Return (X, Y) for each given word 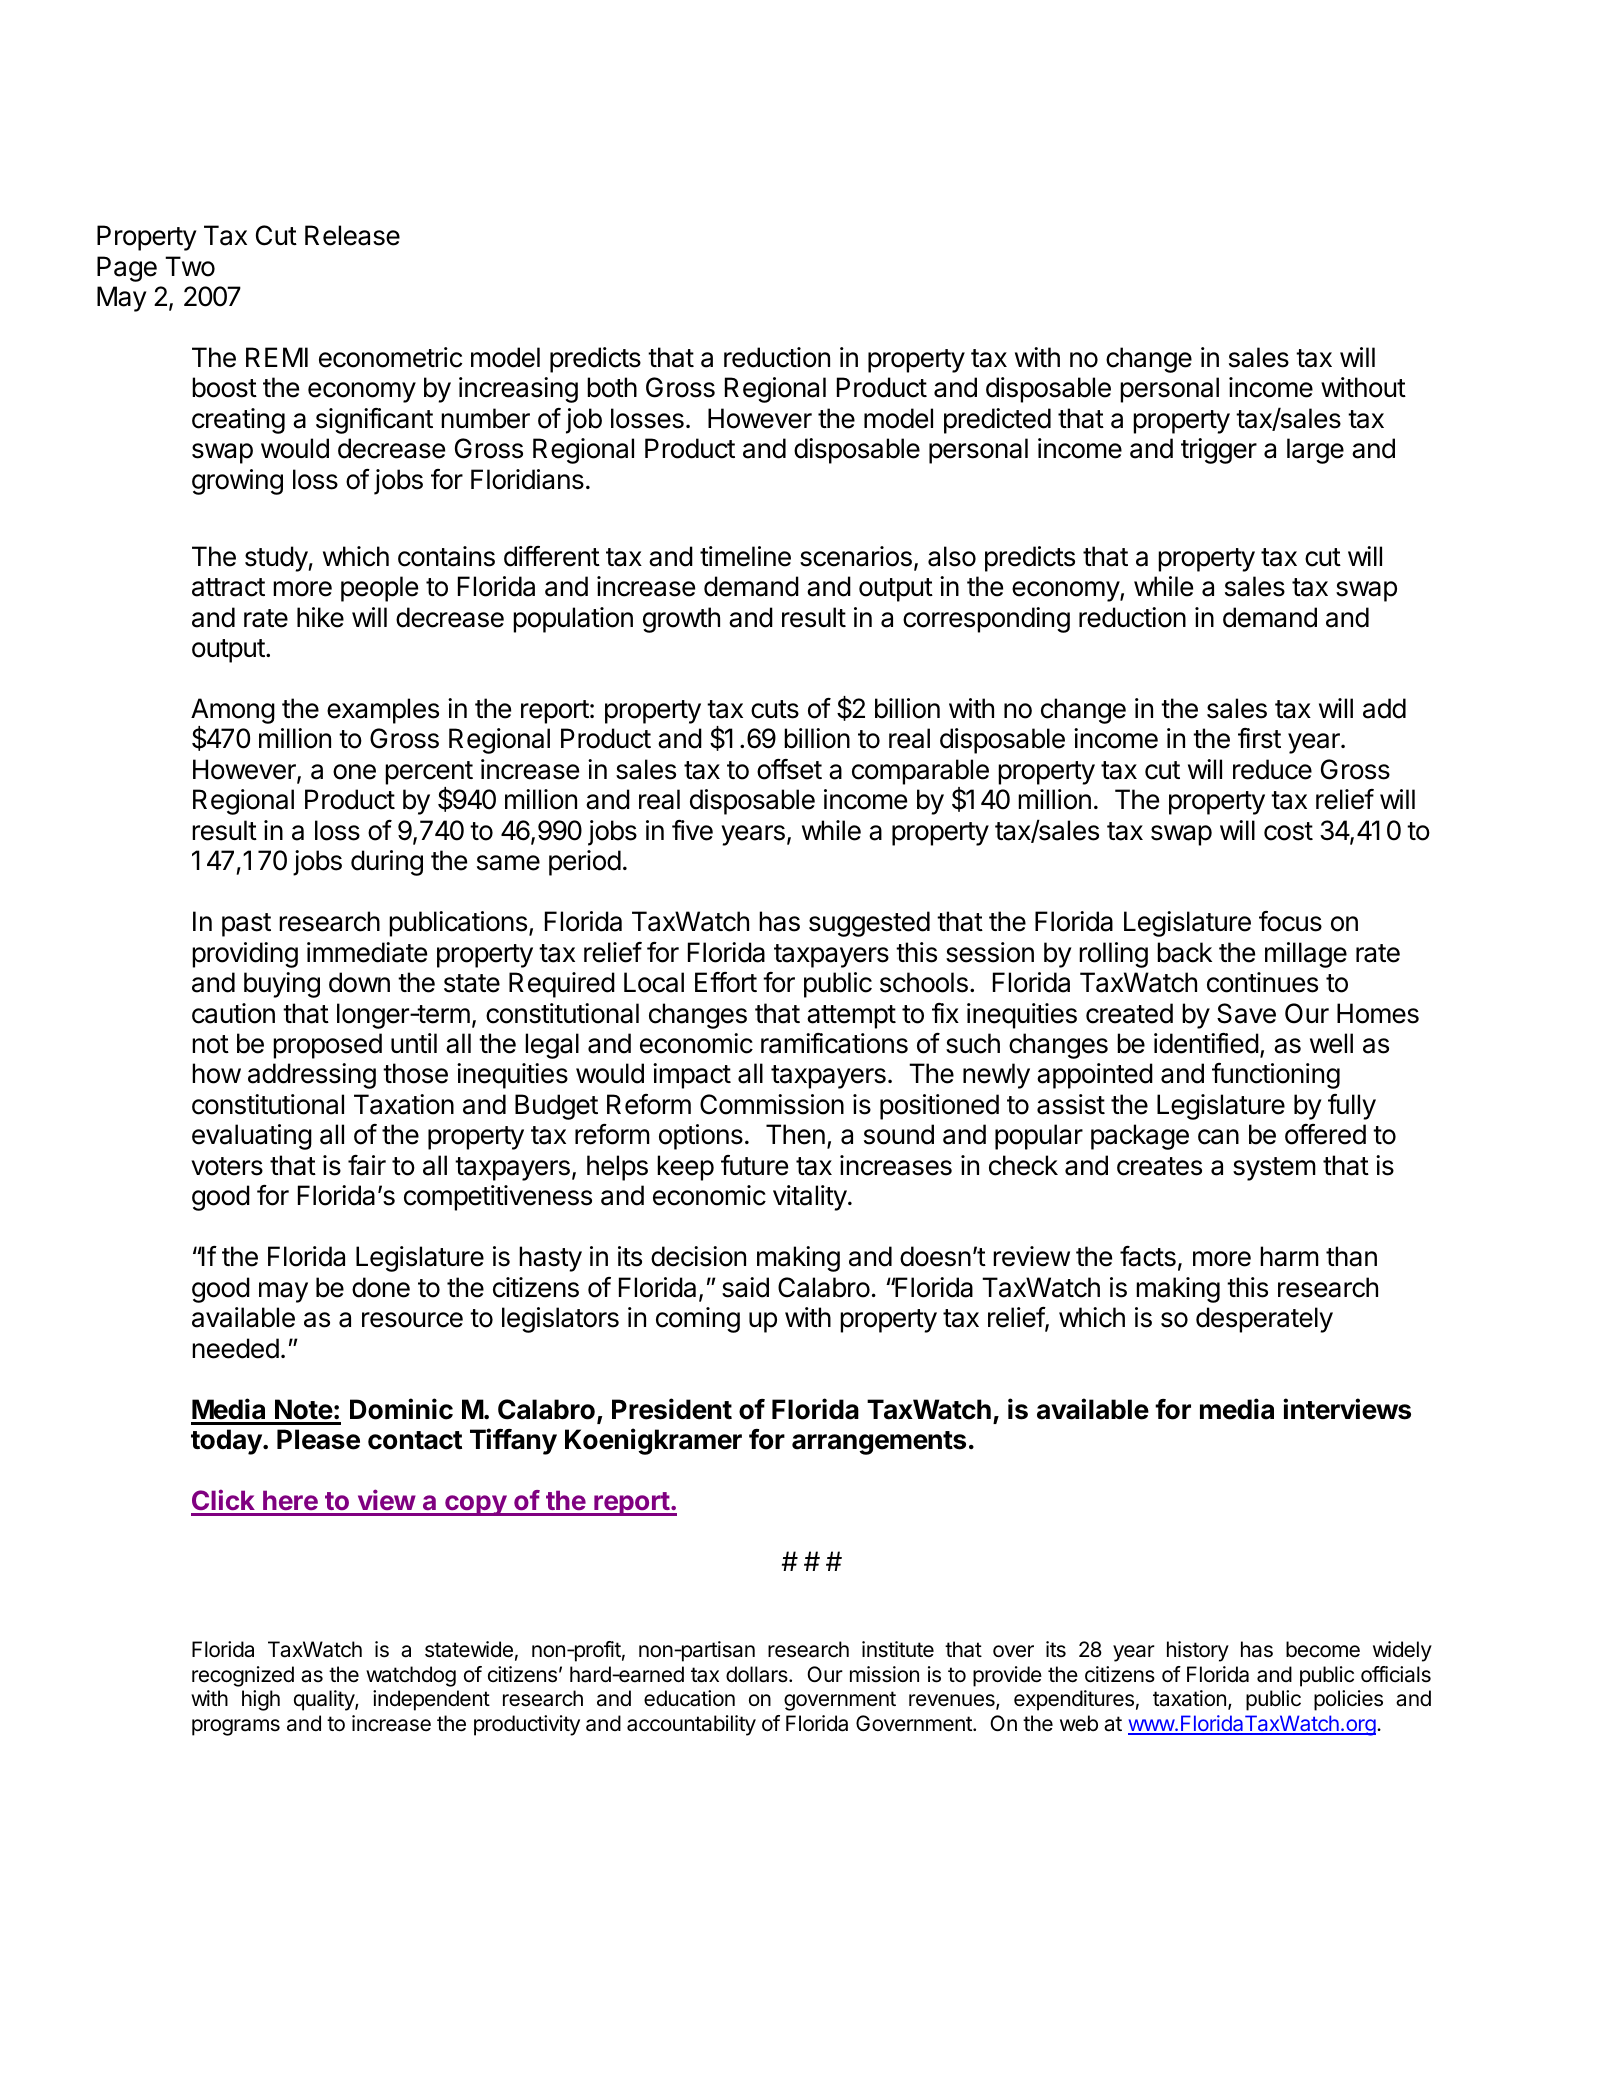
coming (698, 1320)
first (1259, 738)
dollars (758, 1674)
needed (235, 1348)
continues (1262, 982)
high (261, 1700)
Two (190, 266)
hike (320, 617)
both (612, 387)
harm (1289, 1256)
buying (282, 985)
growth (681, 620)
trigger (1219, 451)
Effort (726, 982)
